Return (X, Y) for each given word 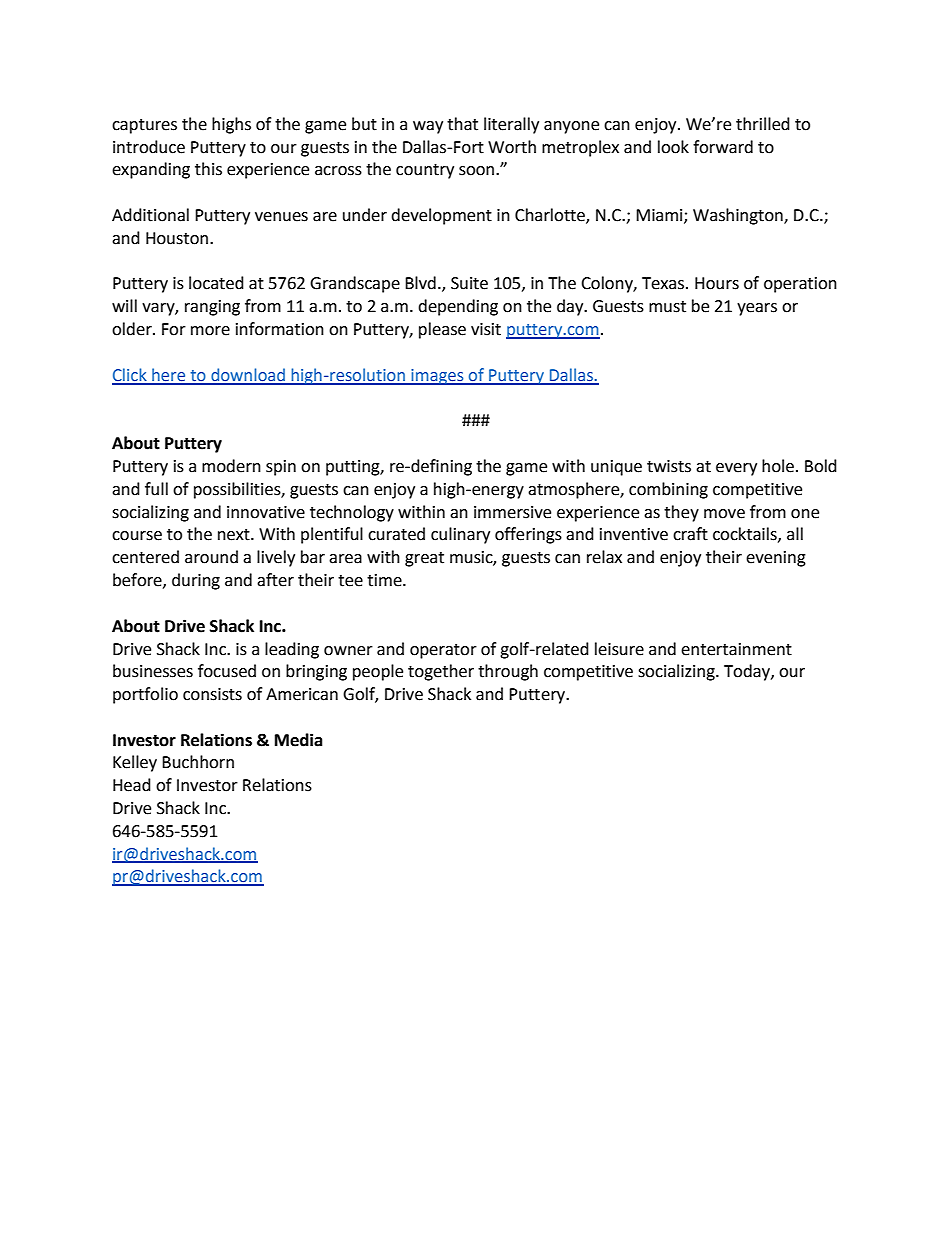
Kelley (135, 763)
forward (723, 147)
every (736, 469)
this (208, 169)
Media (299, 740)
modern (231, 466)
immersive (512, 512)
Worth (512, 147)
